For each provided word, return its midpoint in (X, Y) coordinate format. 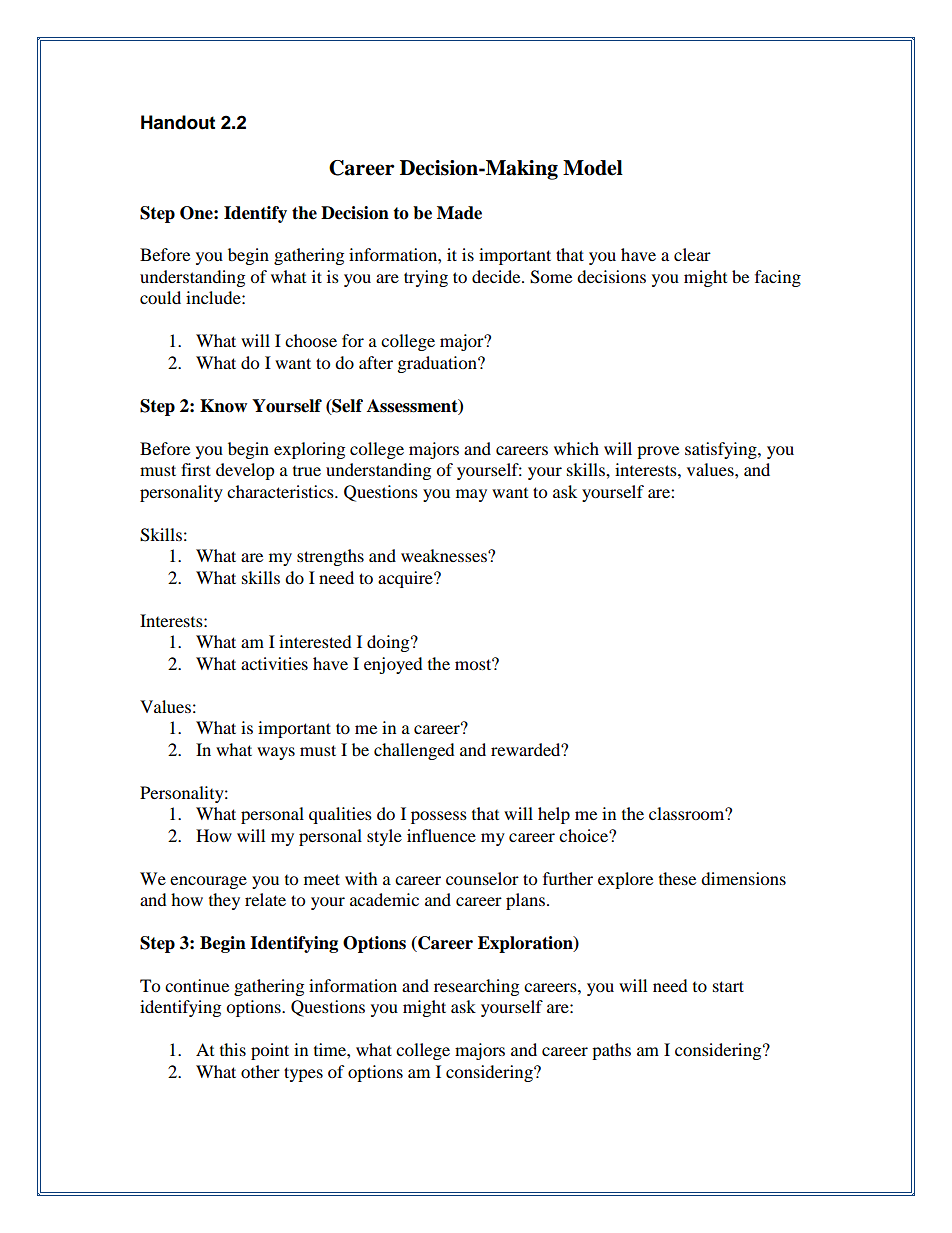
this (233, 1049)
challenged (414, 751)
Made (459, 213)
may (471, 495)
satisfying (722, 450)
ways (276, 753)
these (677, 878)
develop (245, 471)
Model (593, 168)
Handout (178, 122)
